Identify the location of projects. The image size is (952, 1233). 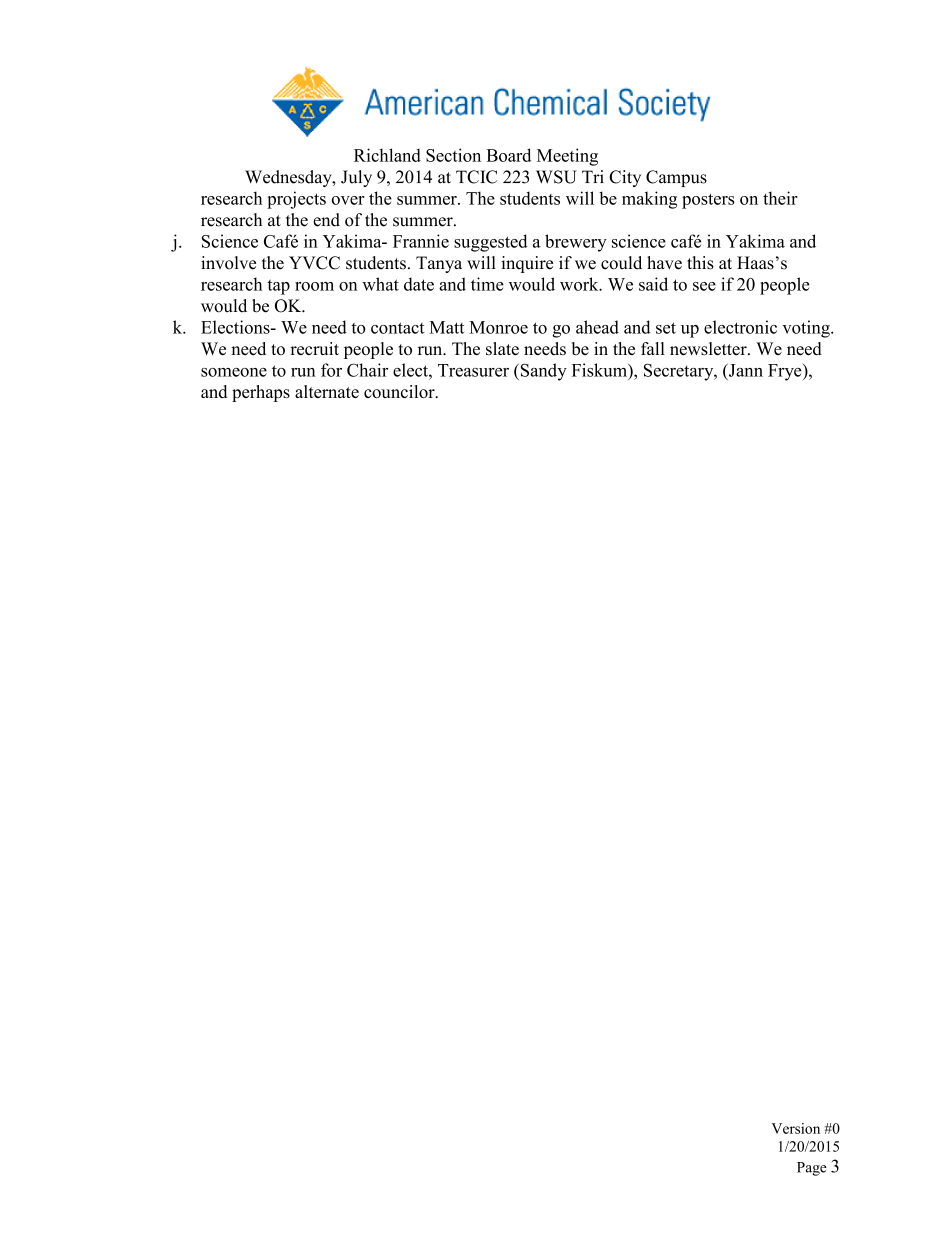
(296, 200).
